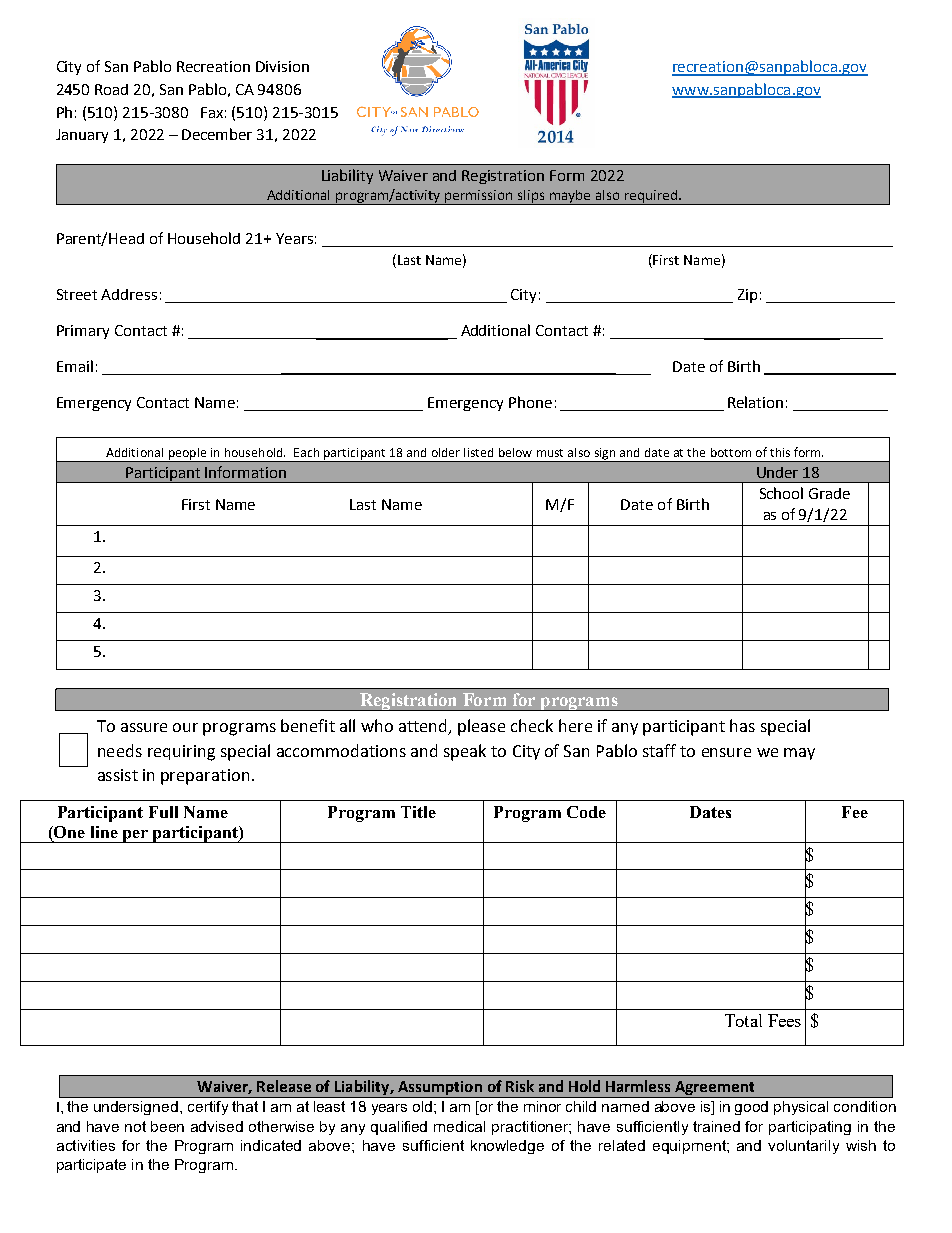 The width and height of the screenshot is (952, 1233). I want to click on our, so click(185, 727).
